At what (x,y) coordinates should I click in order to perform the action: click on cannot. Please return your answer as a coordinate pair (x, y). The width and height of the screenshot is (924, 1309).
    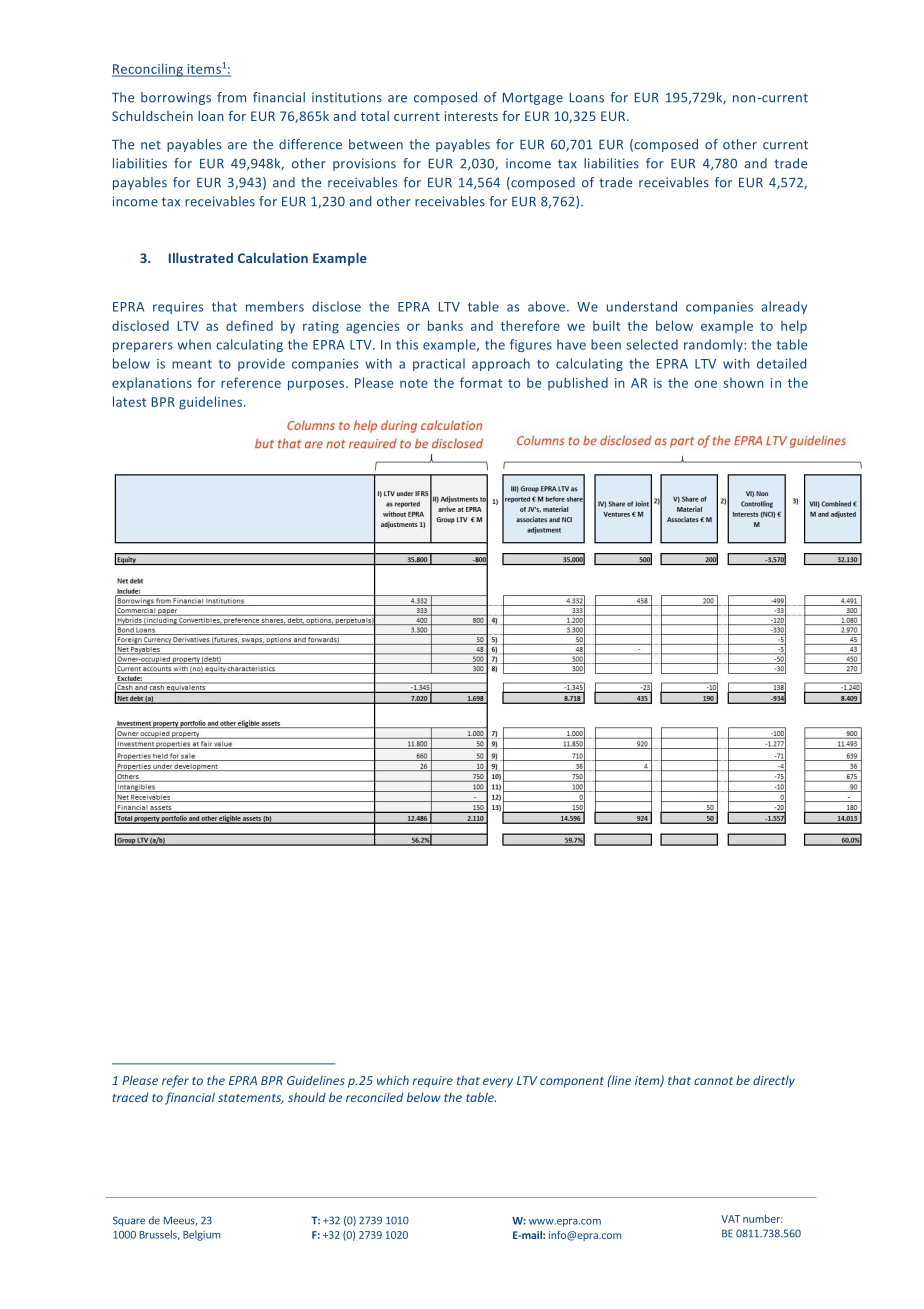
    Looking at the image, I should click on (713, 1081).
